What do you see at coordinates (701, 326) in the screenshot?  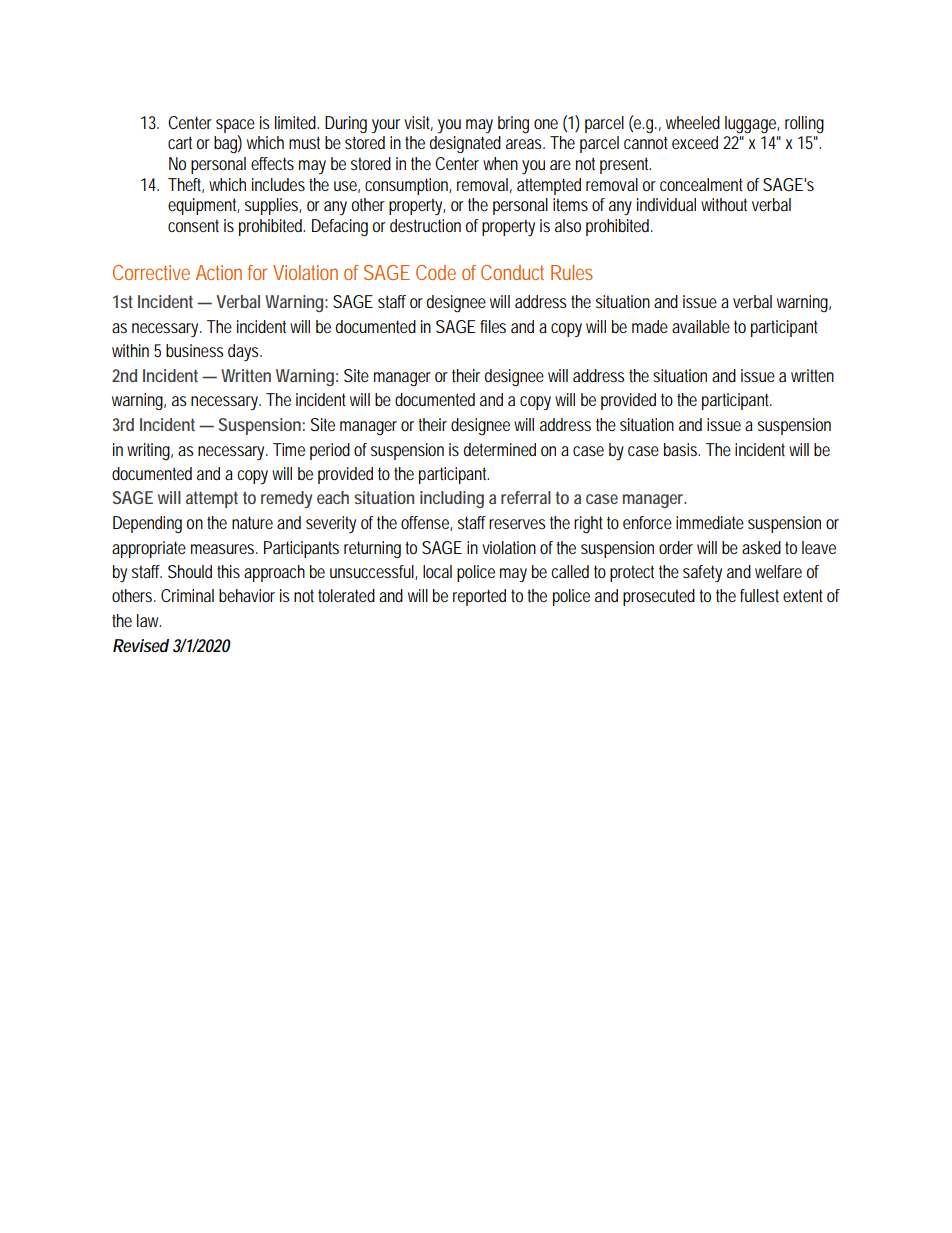 I see `available` at bounding box center [701, 326].
